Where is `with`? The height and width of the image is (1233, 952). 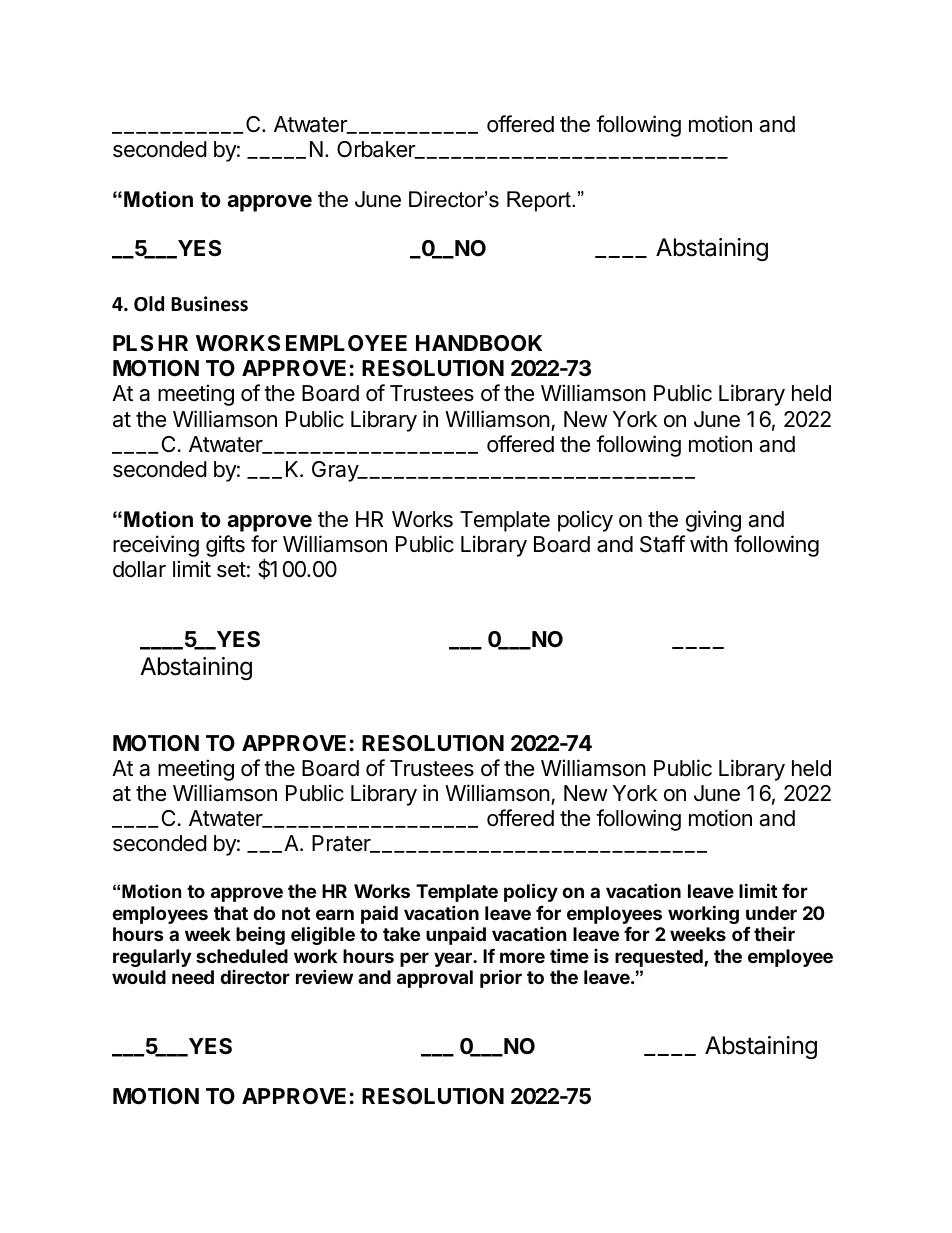
with is located at coordinates (709, 543).
